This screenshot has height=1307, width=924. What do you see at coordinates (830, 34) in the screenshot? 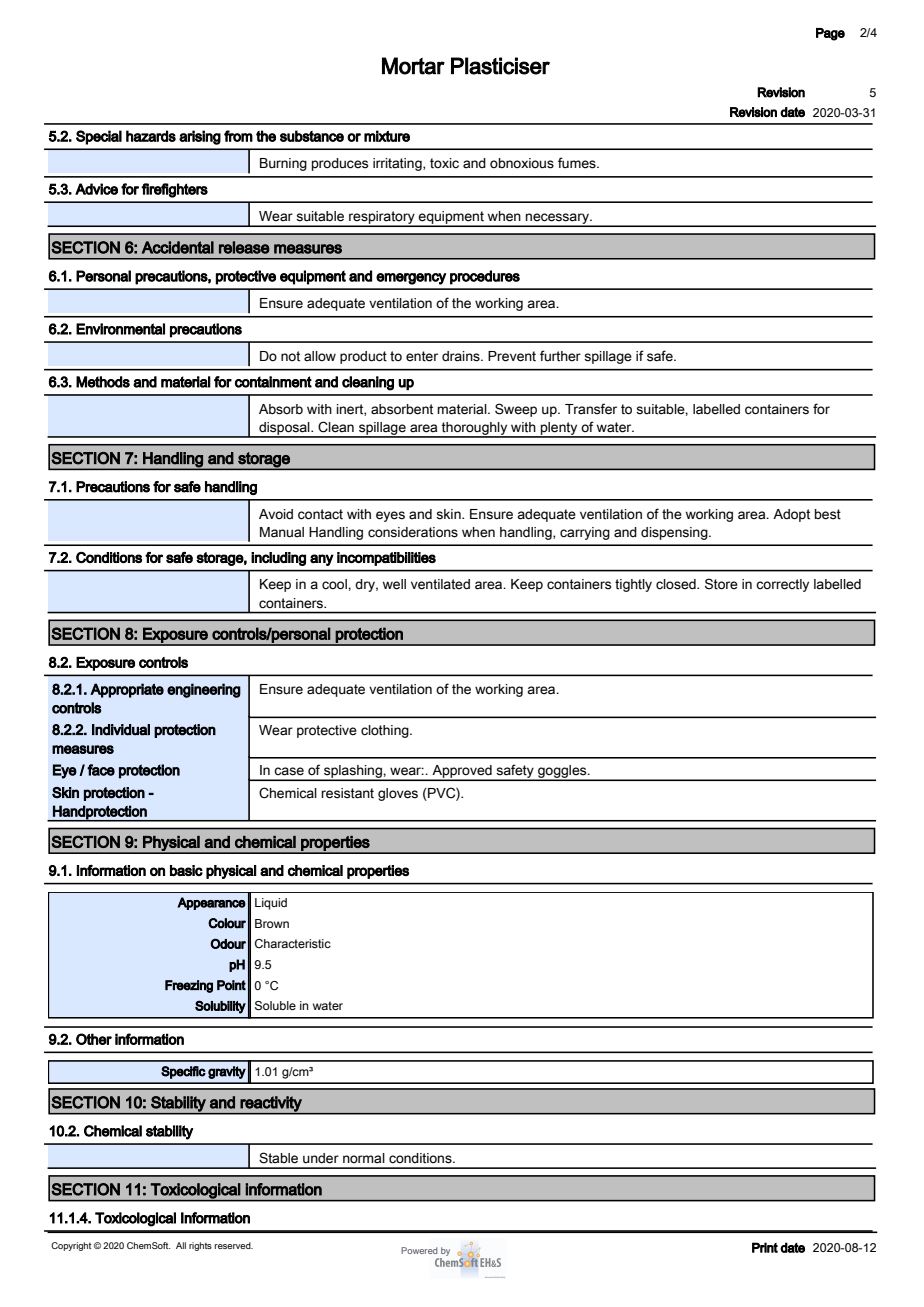
I see `Page` at bounding box center [830, 34].
